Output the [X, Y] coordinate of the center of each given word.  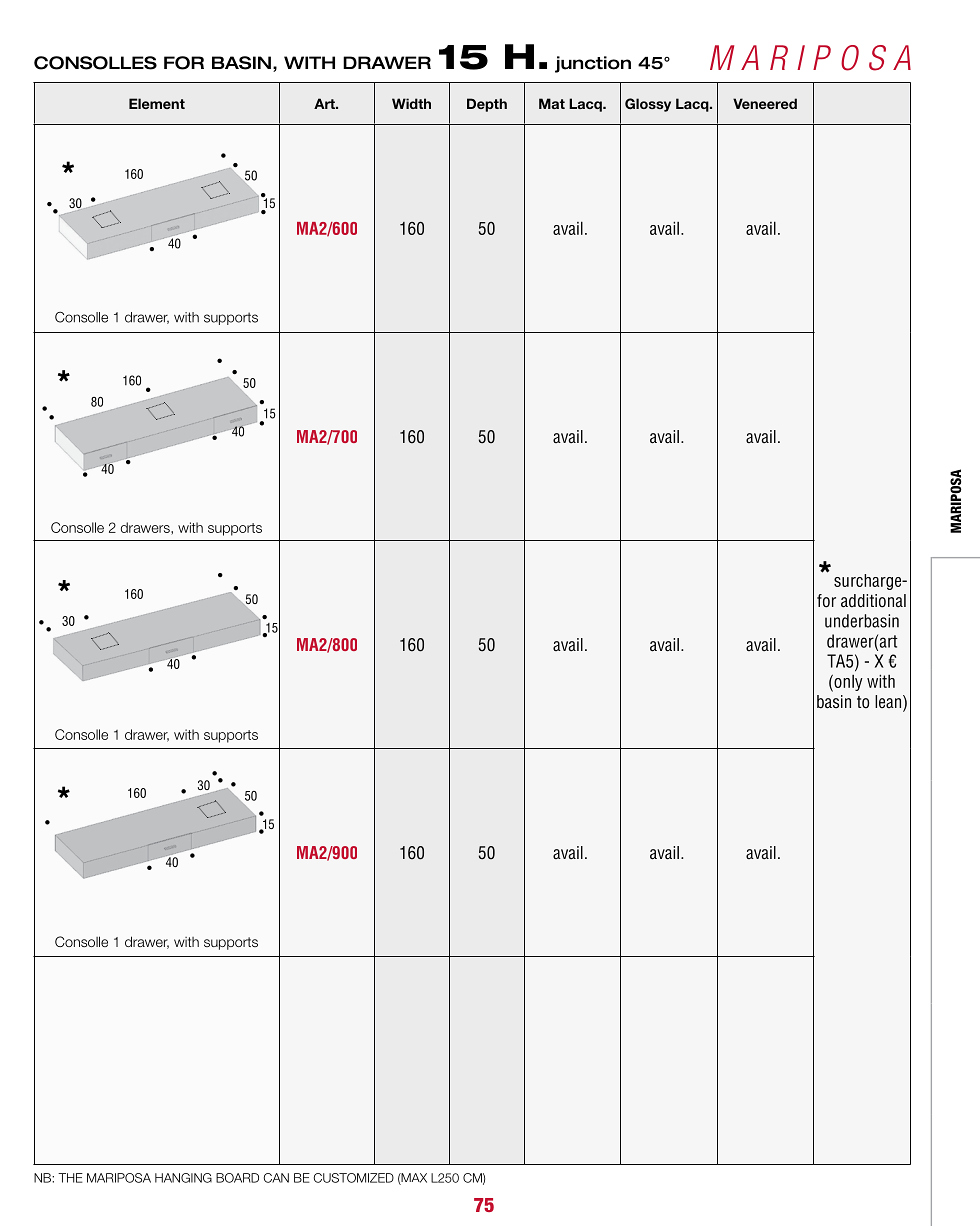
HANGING [183, 1178]
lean [888, 701]
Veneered [765, 103]
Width [411, 103]
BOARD [237, 1178]
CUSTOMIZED [353, 1178]
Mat [552, 103]
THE [70, 1178]
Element [157, 103]
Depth [487, 105]
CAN [276, 1178]
